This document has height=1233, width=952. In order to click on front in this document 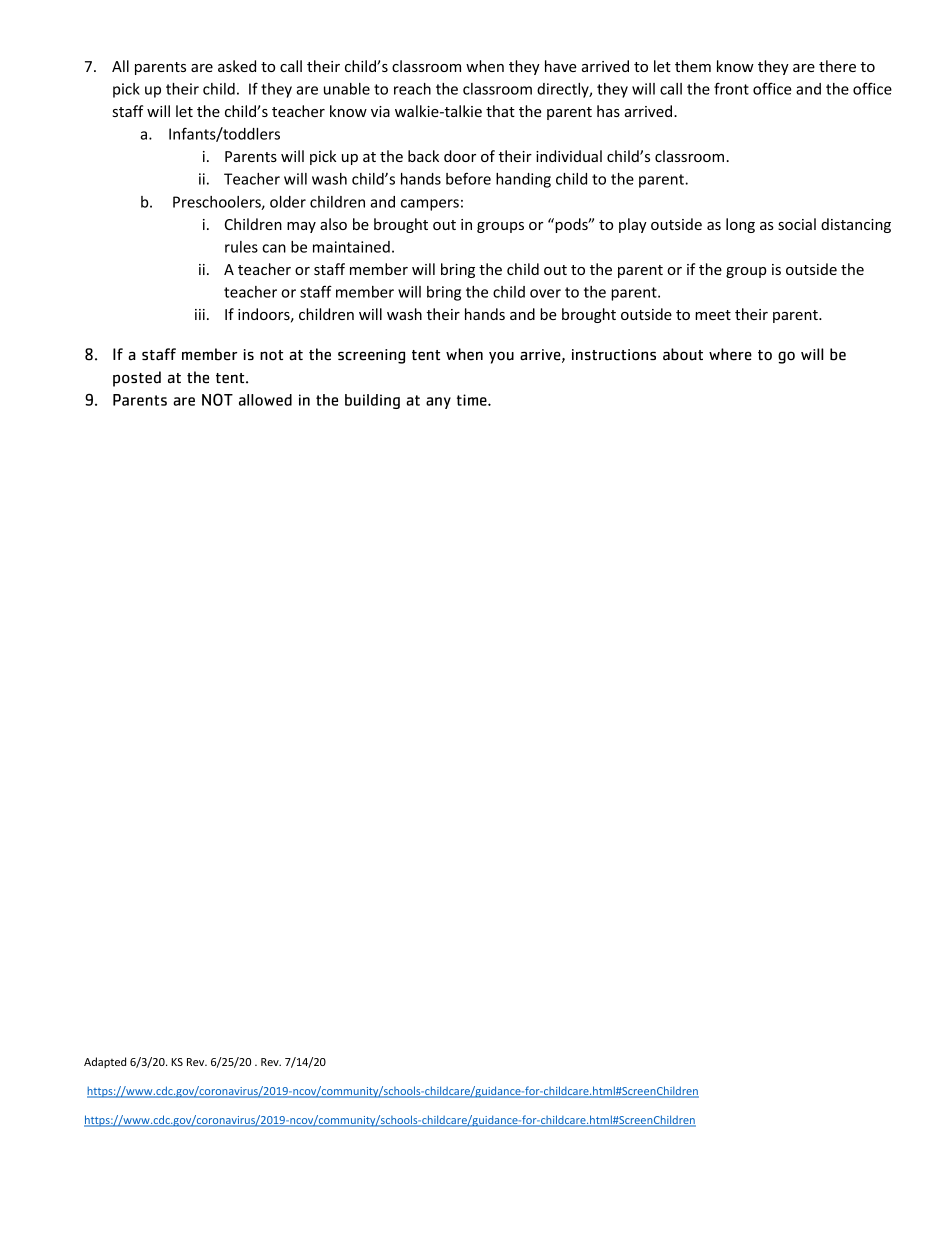, I will do `click(731, 88)`.
